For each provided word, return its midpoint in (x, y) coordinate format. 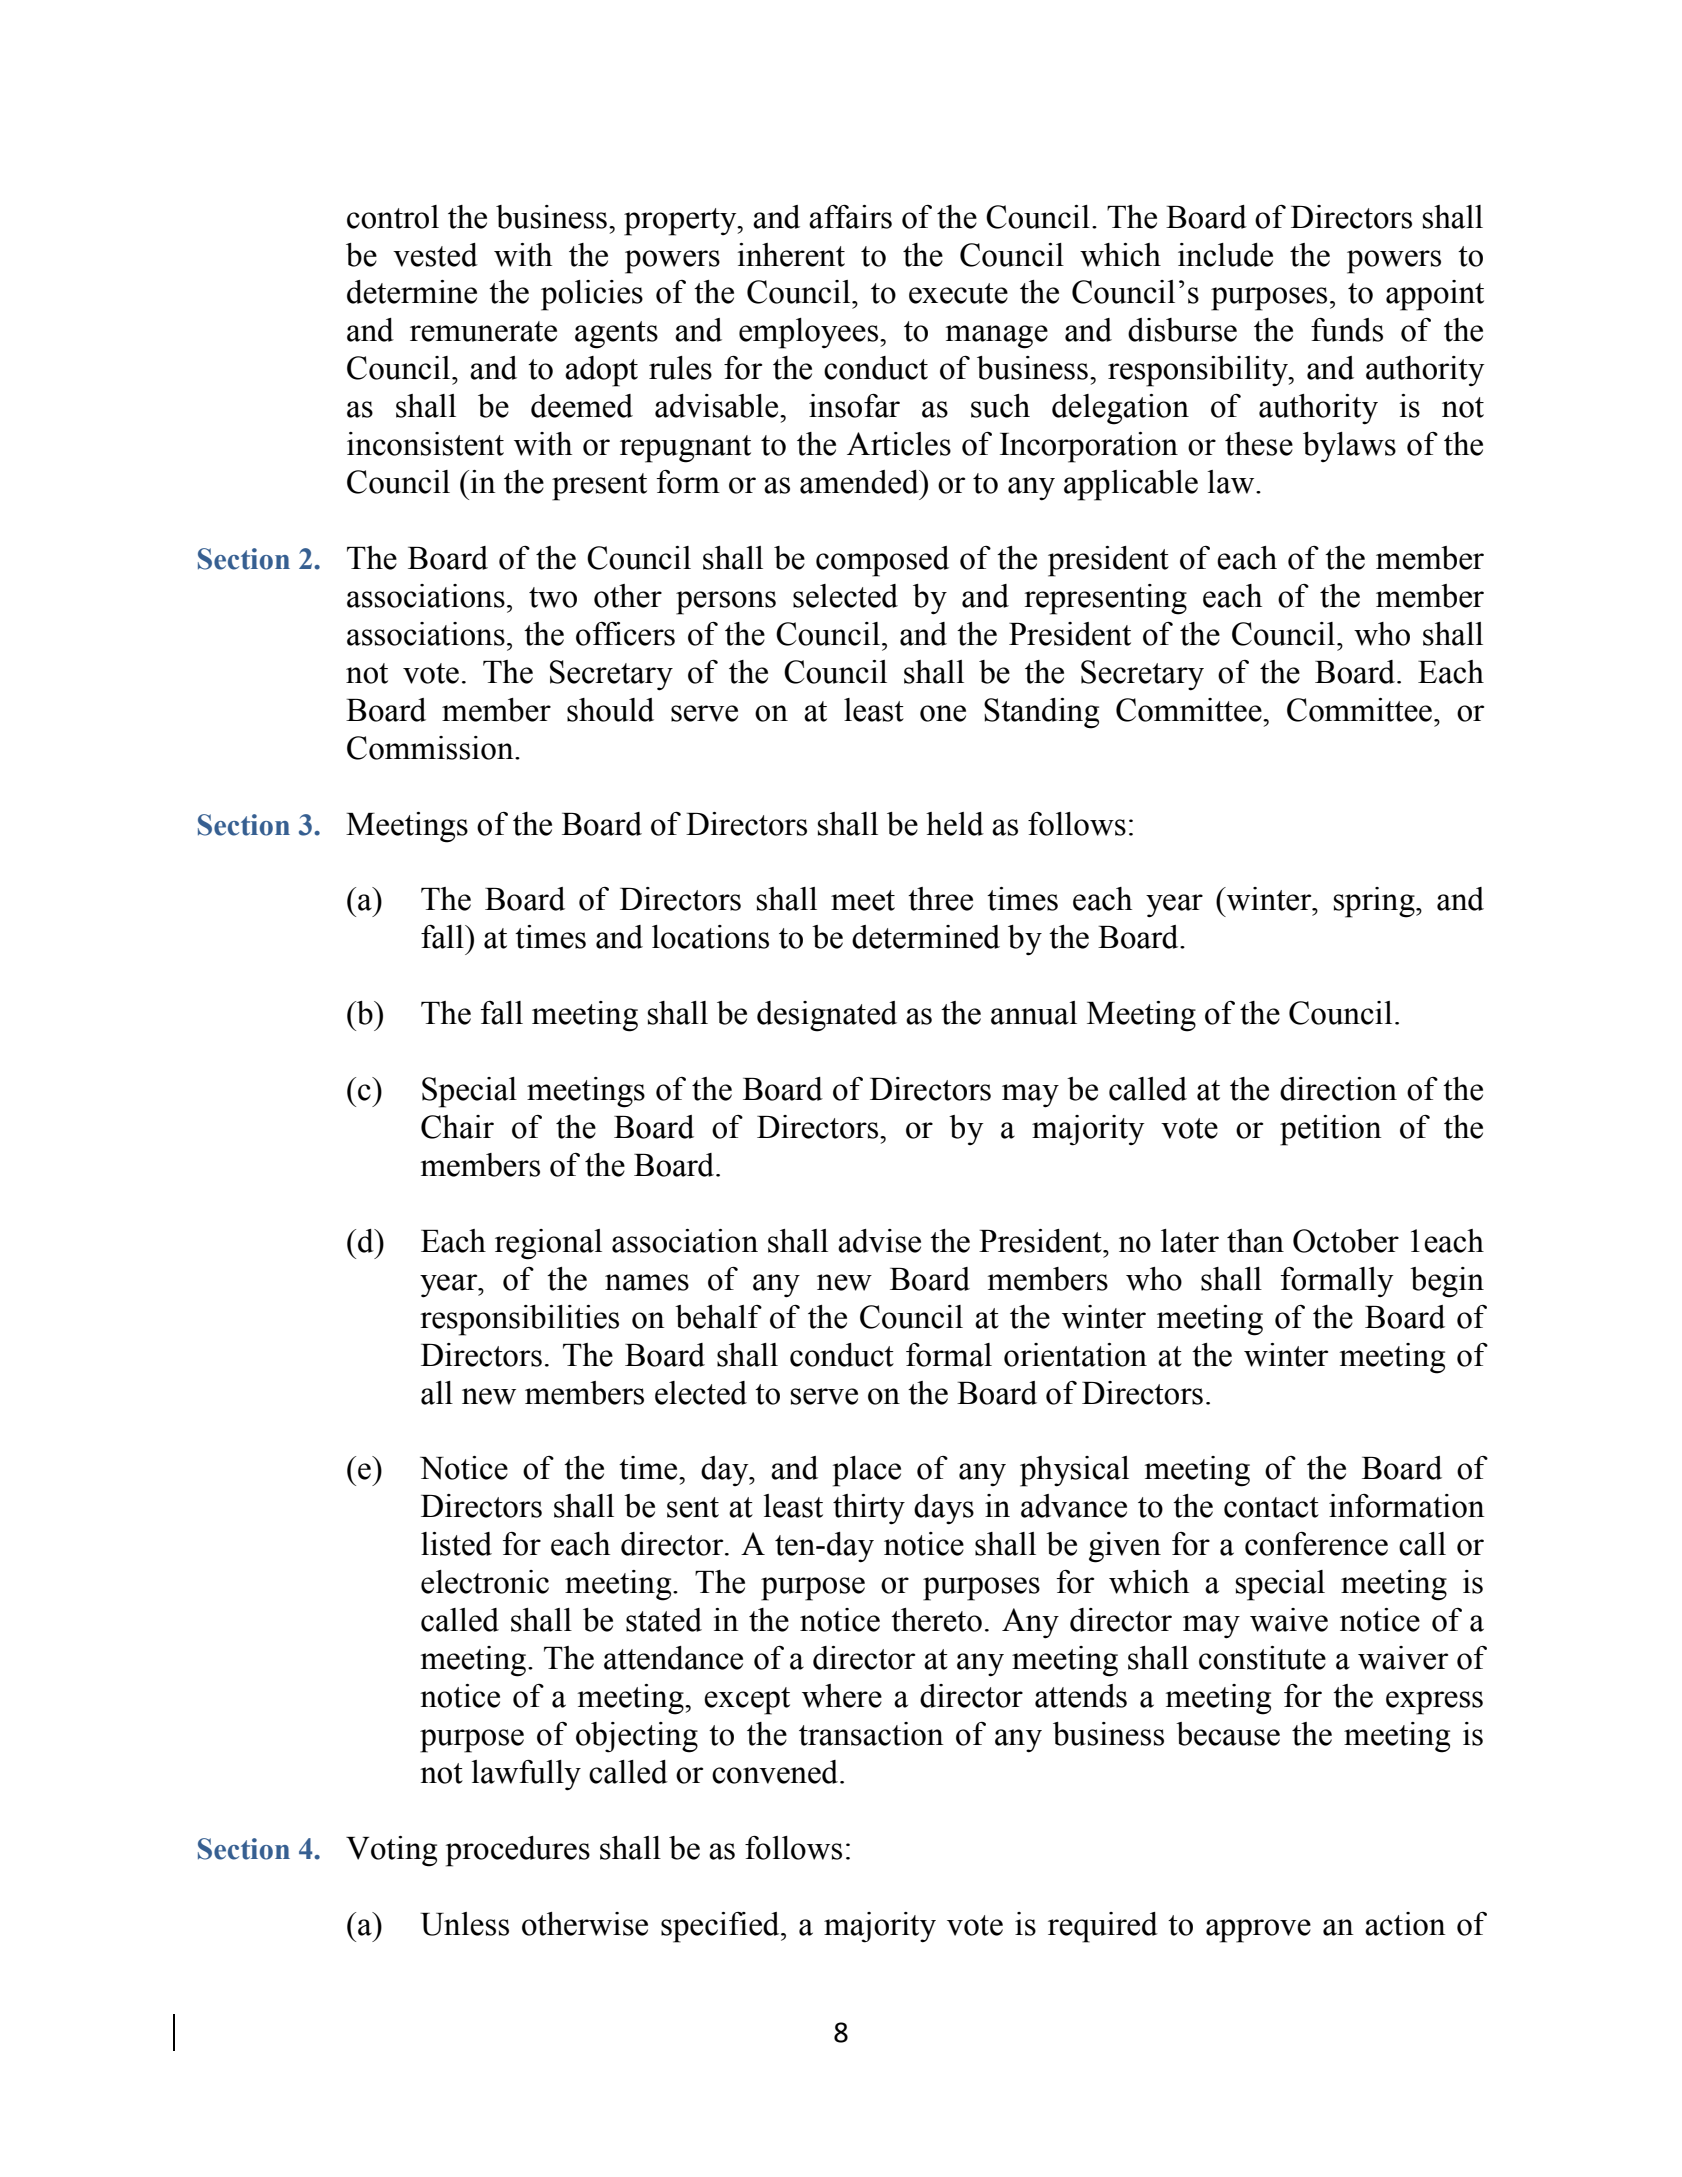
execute (958, 293)
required (1103, 1927)
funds (1347, 330)
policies (592, 295)
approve (1258, 1931)
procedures (518, 1851)
